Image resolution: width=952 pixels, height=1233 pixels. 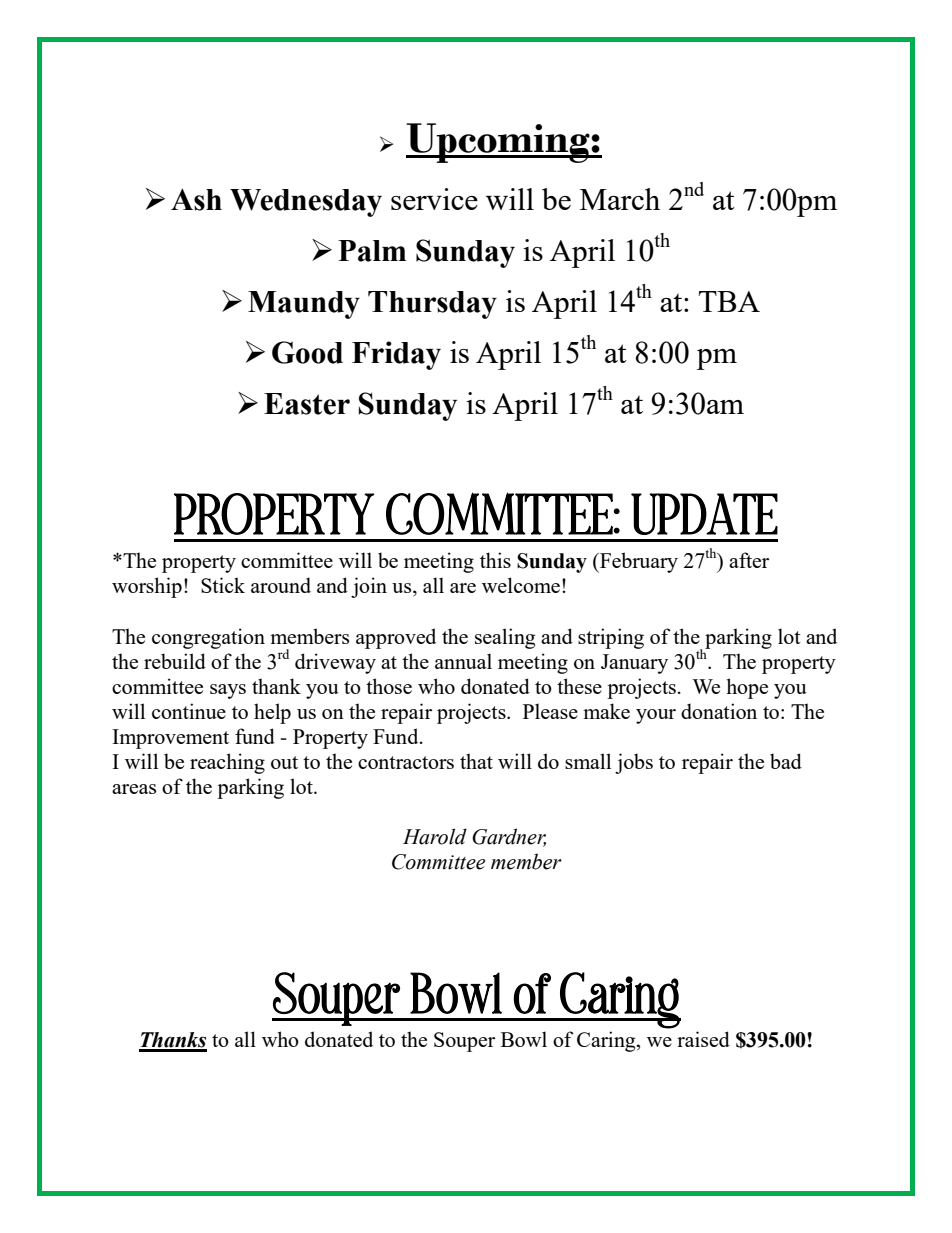 What do you see at coordinates (434, 199) in the image?
I see `service` at bounding box center [434, 199].
